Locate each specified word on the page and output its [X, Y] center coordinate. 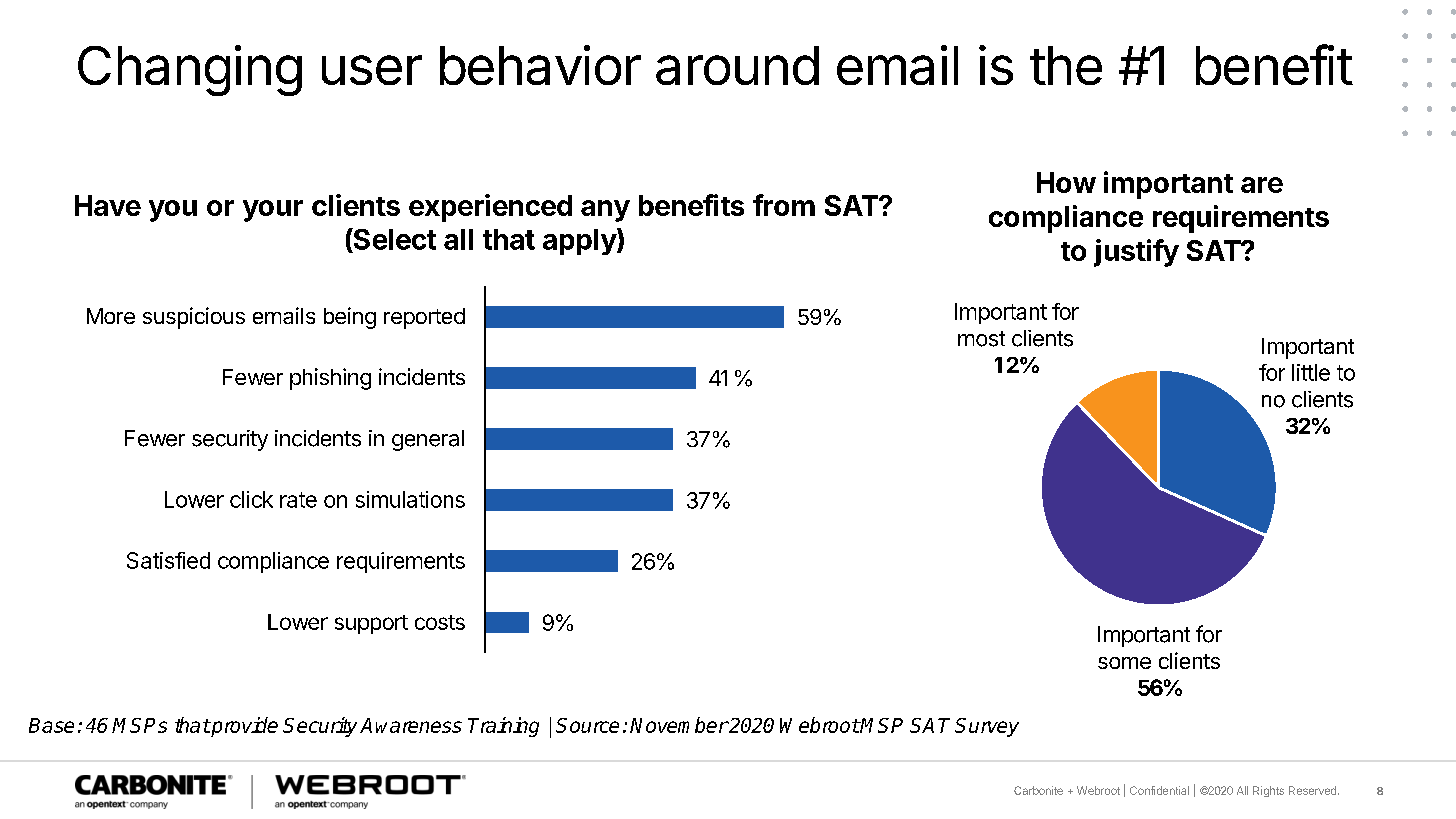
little [1311, 372]
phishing [330, 379]
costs [440, 622]
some [1124, 663]
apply [580, 241]
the [1066, 65]
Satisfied [168, 560]
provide [243, 727]
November [679, 725]
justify [1136, 253]
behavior [540, 65]
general [428, 440]
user [372, 70]
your [273, 211]
